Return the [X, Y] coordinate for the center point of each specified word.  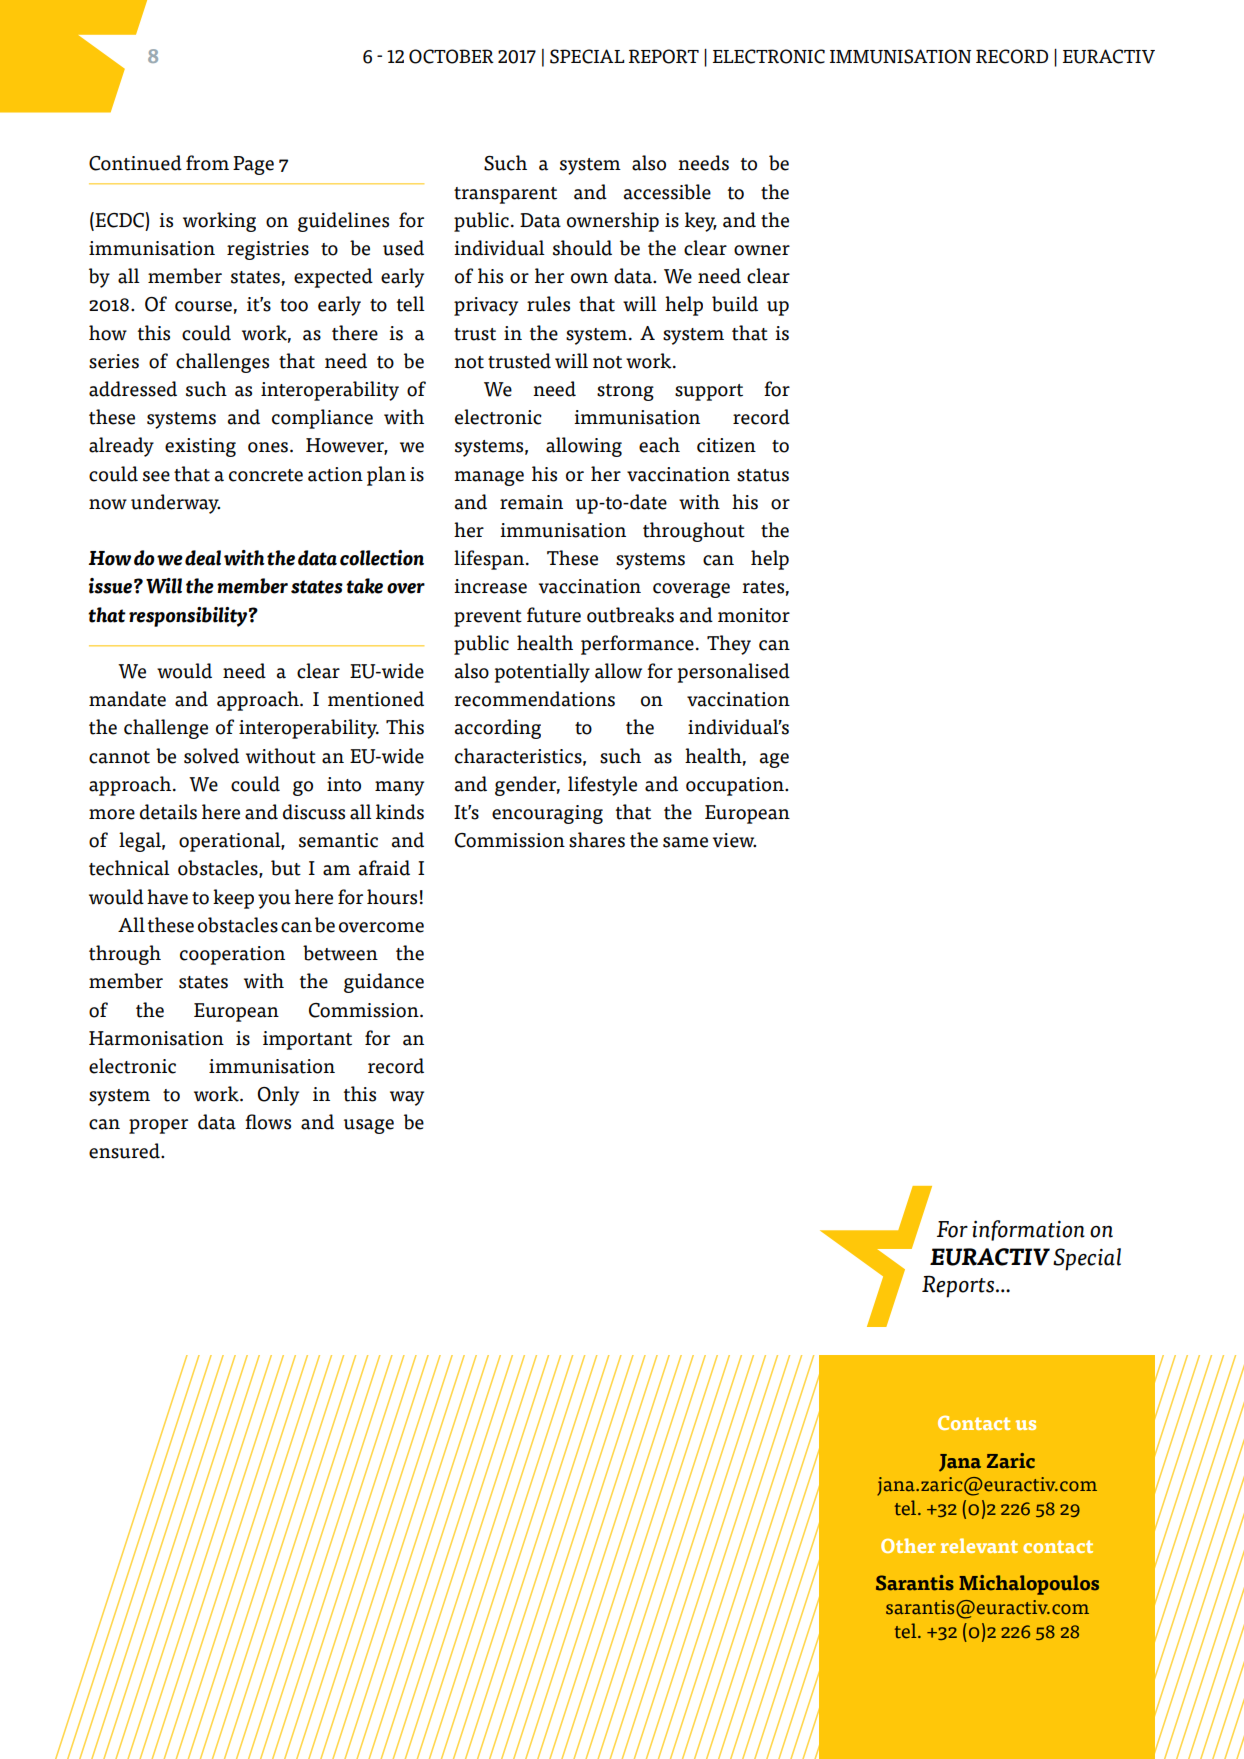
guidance [384, 983]
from [207, 163]
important [307, 1040]
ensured [125, 1151]
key [701, 222]
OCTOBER [451, 56]
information [1028, 1230]
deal [203, 558]
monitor [754, 615]
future [554, 615]
